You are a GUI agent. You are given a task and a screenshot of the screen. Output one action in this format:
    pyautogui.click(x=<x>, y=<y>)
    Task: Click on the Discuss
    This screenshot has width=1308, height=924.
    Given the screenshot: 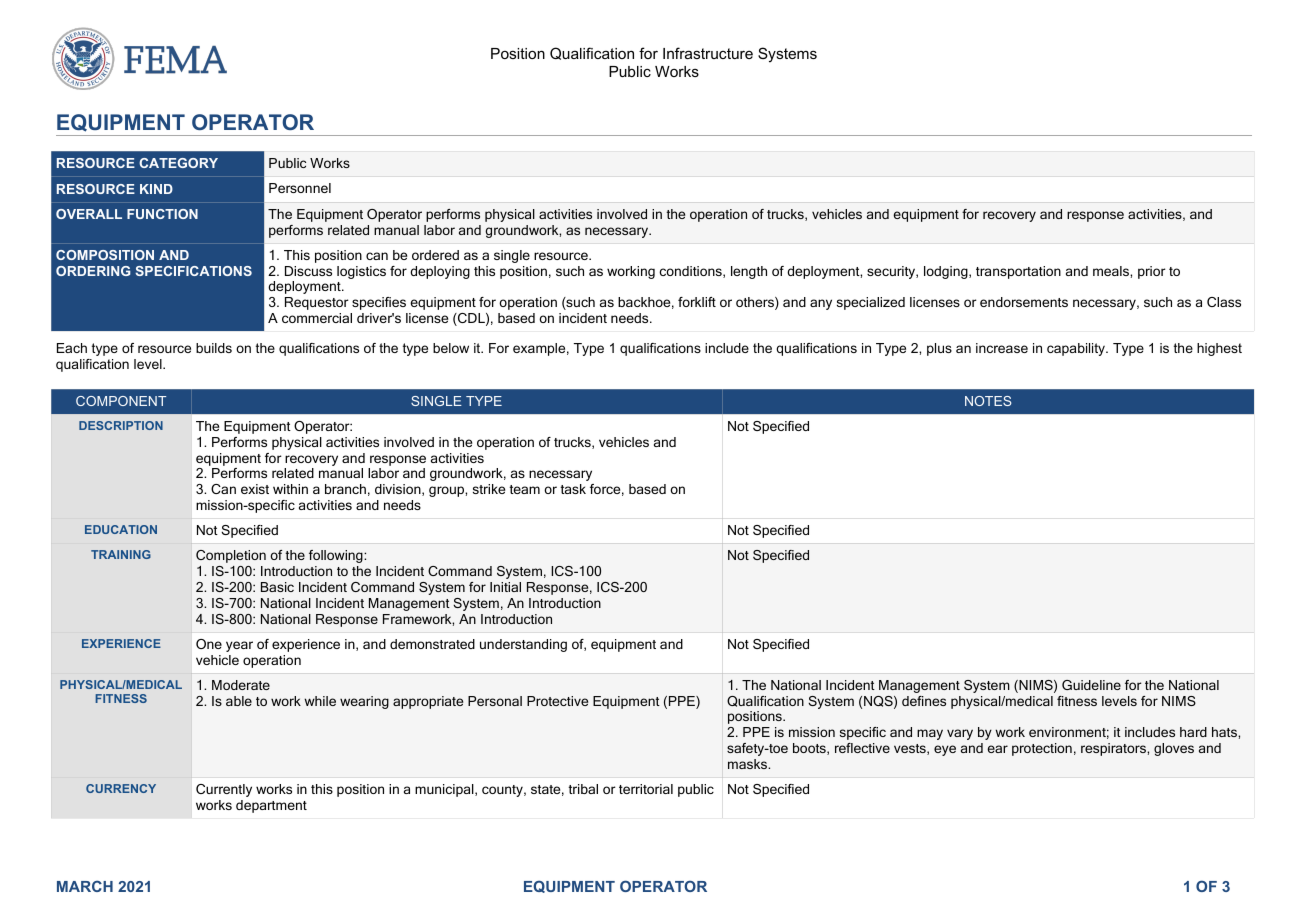 What is the action you would take?
    pyautogui.click(x=308, y=271)
